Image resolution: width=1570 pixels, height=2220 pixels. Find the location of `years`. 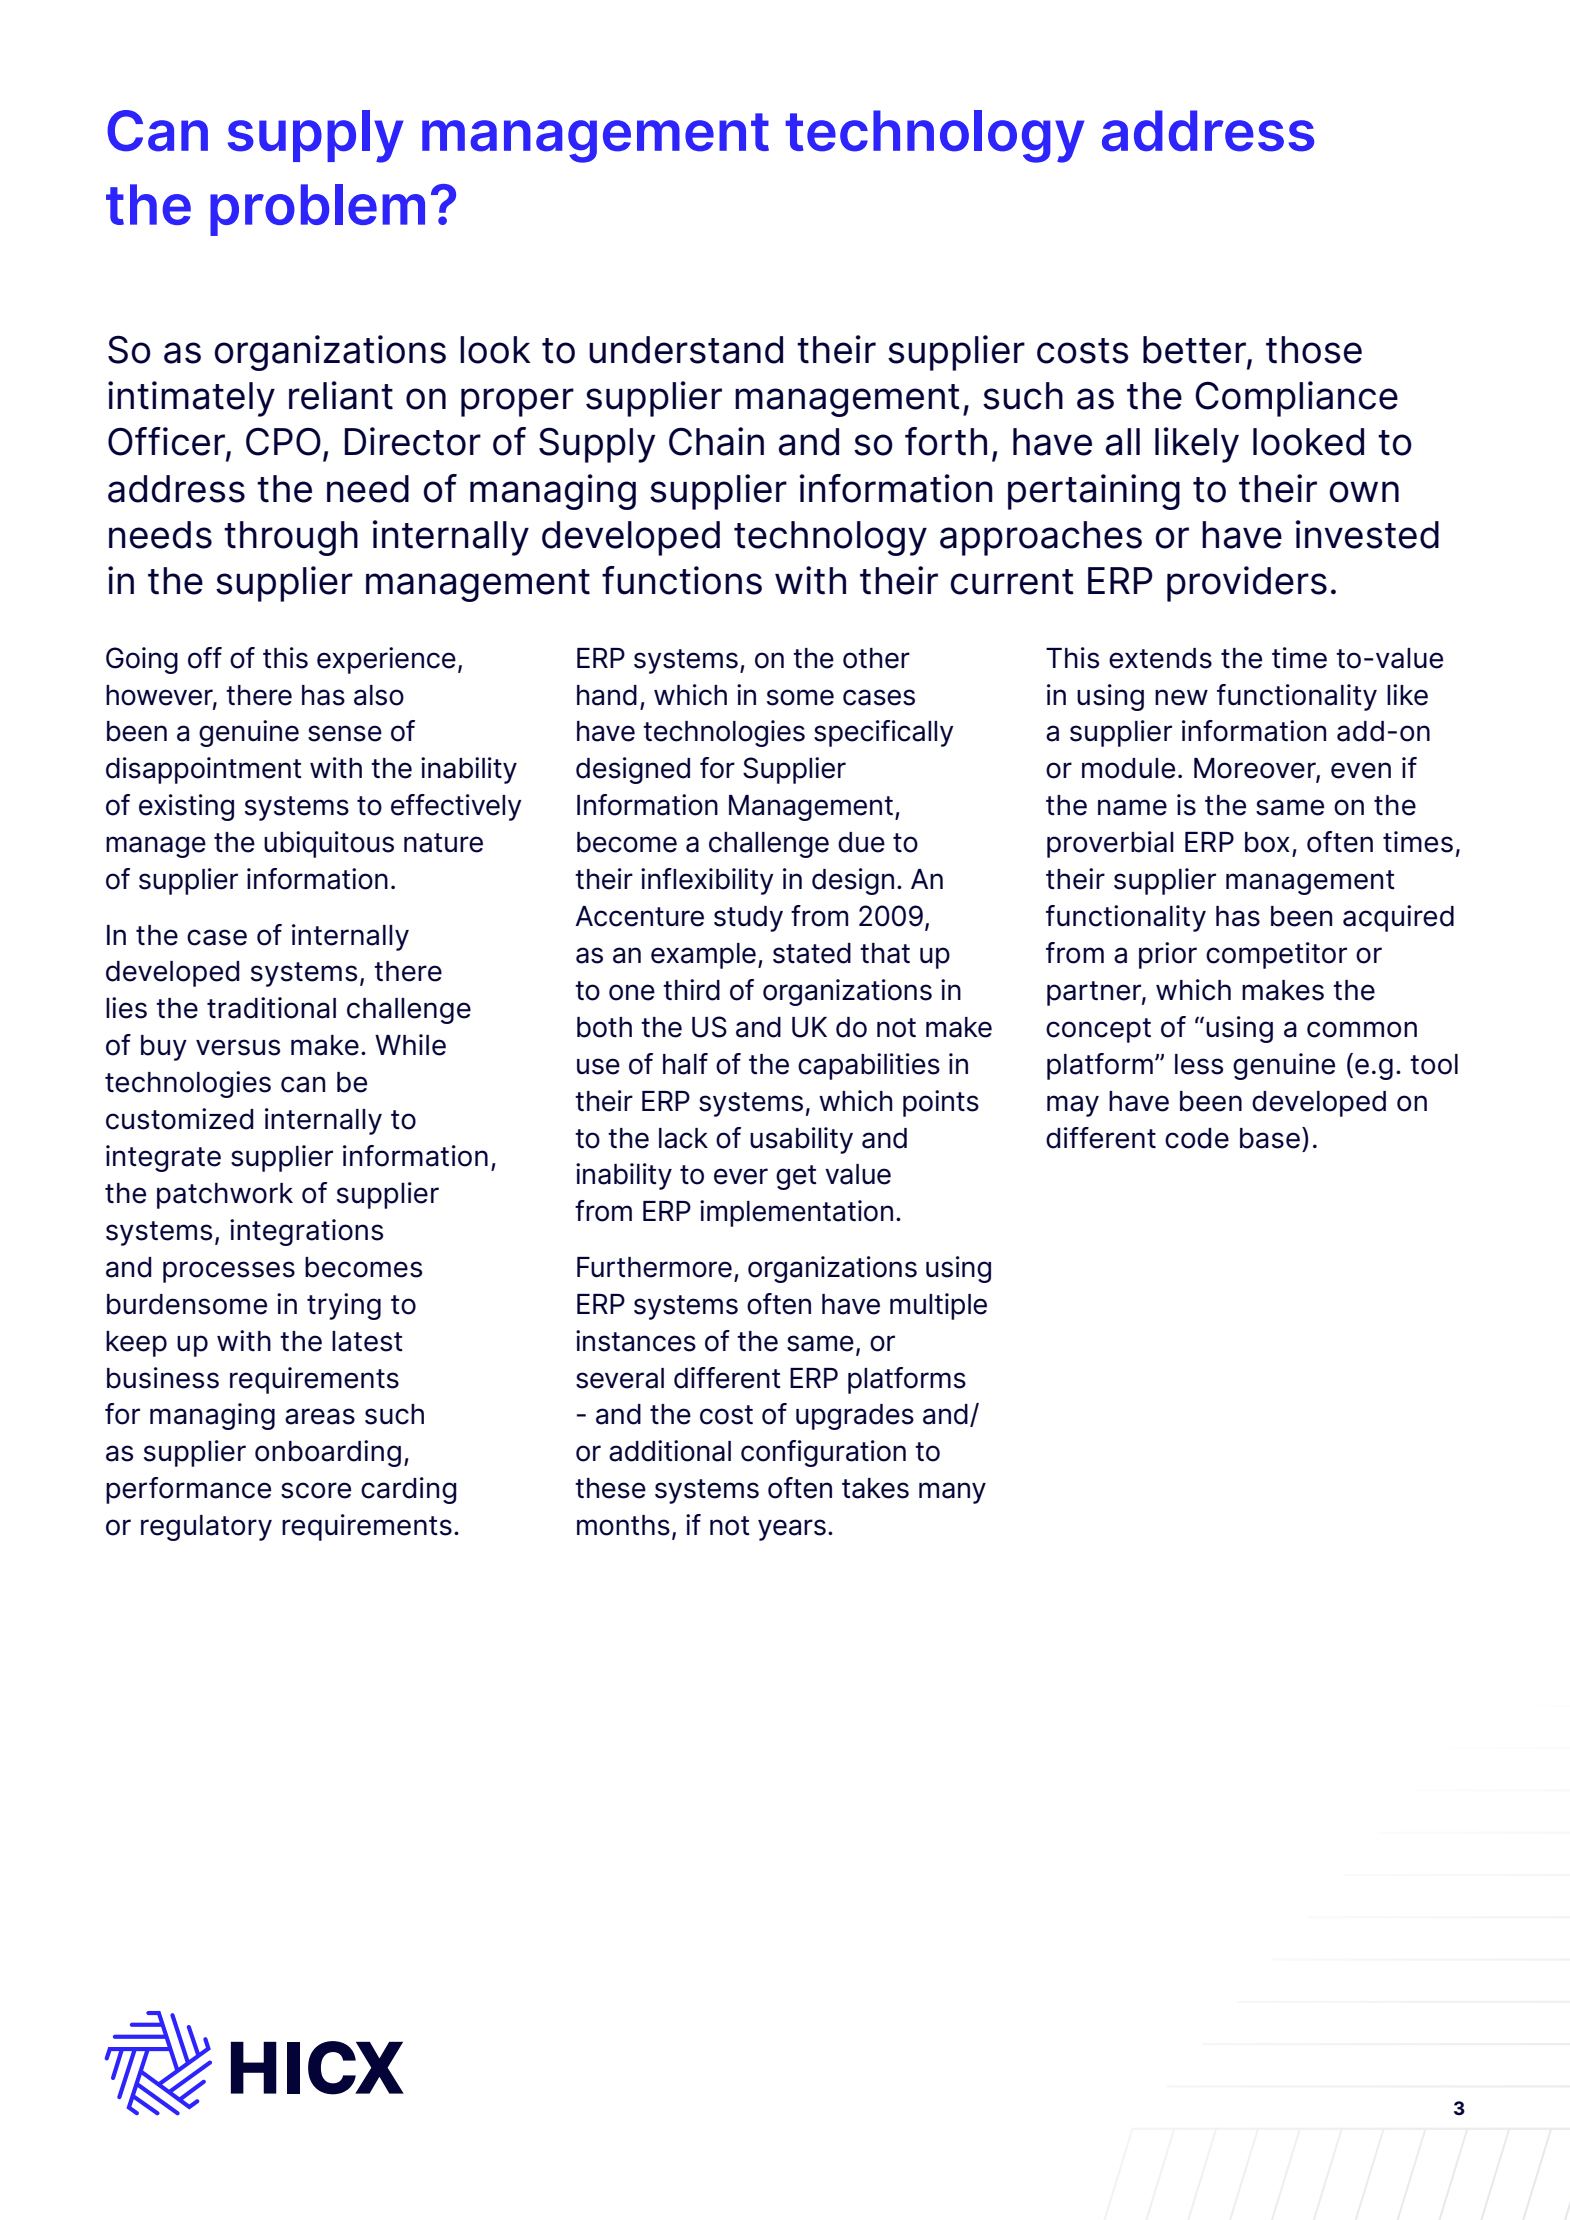

years is located at coordinates (792, 1530).
